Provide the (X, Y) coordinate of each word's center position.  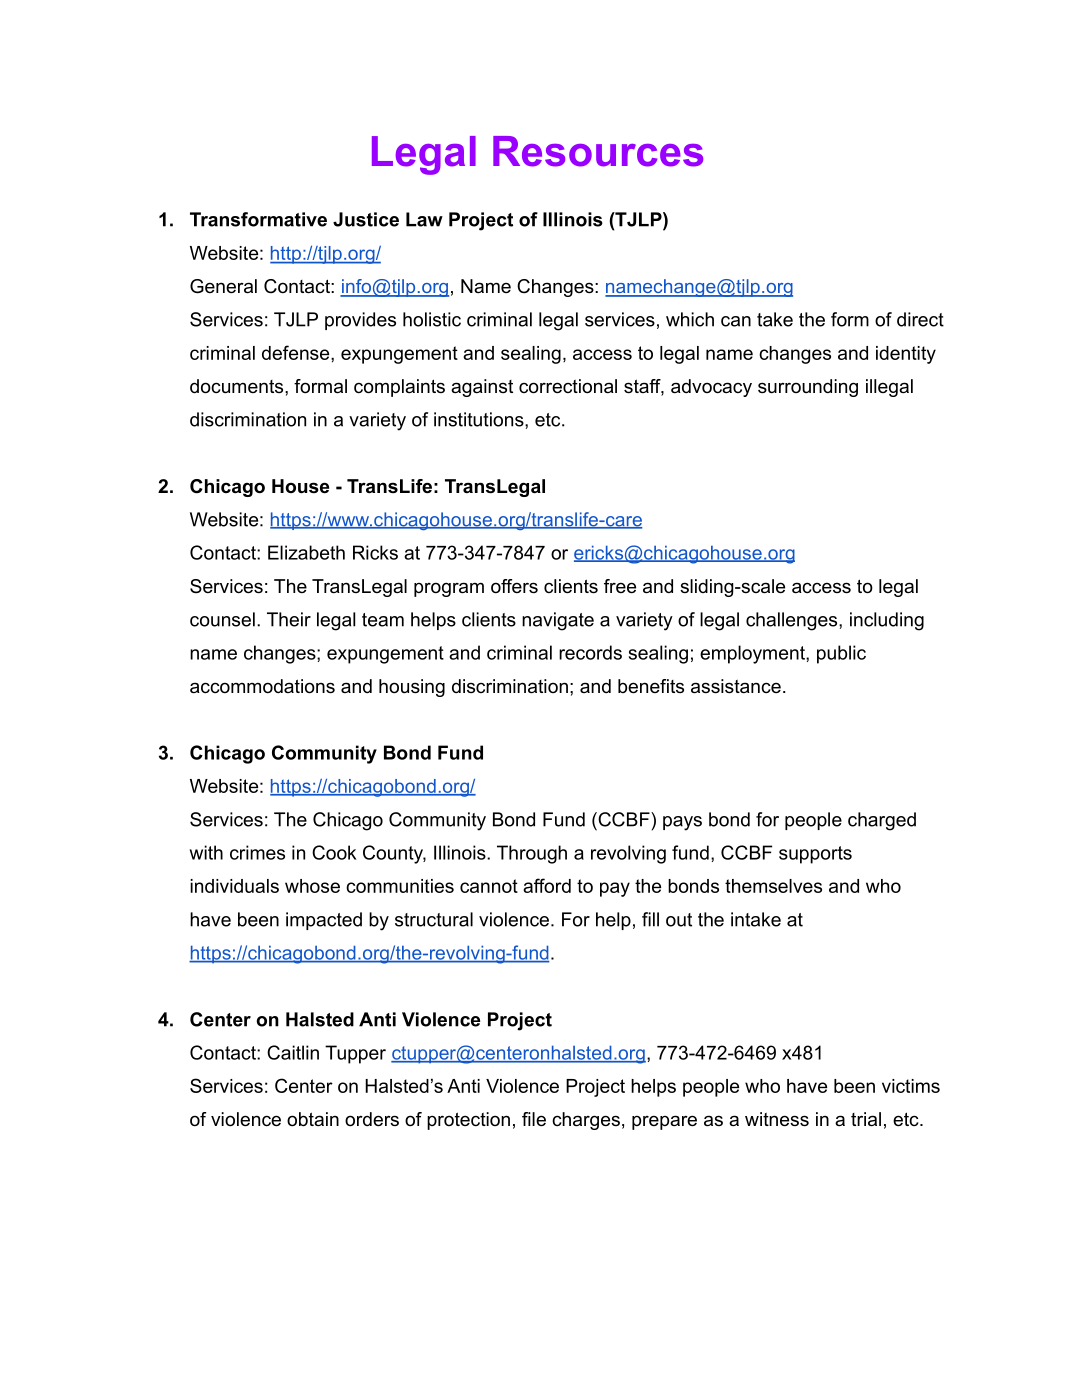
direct (920, 319)
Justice (366, 219)
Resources (598, 151)
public (841, 654)
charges (586, 1121)
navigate (558, 621)
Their (289, 619)
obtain (313, 1119)
